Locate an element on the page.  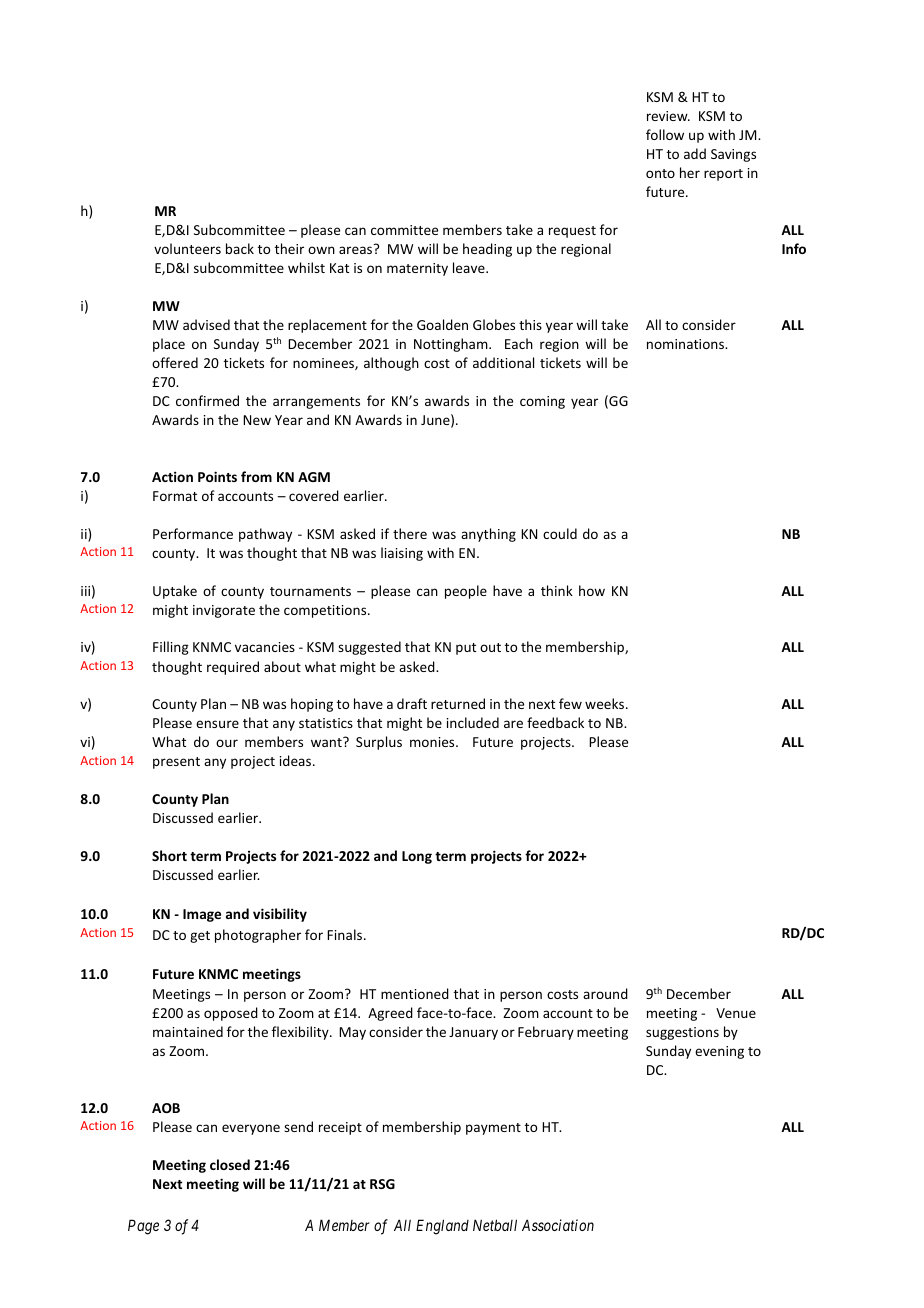
Savings is located at coordinates (733, 155).
